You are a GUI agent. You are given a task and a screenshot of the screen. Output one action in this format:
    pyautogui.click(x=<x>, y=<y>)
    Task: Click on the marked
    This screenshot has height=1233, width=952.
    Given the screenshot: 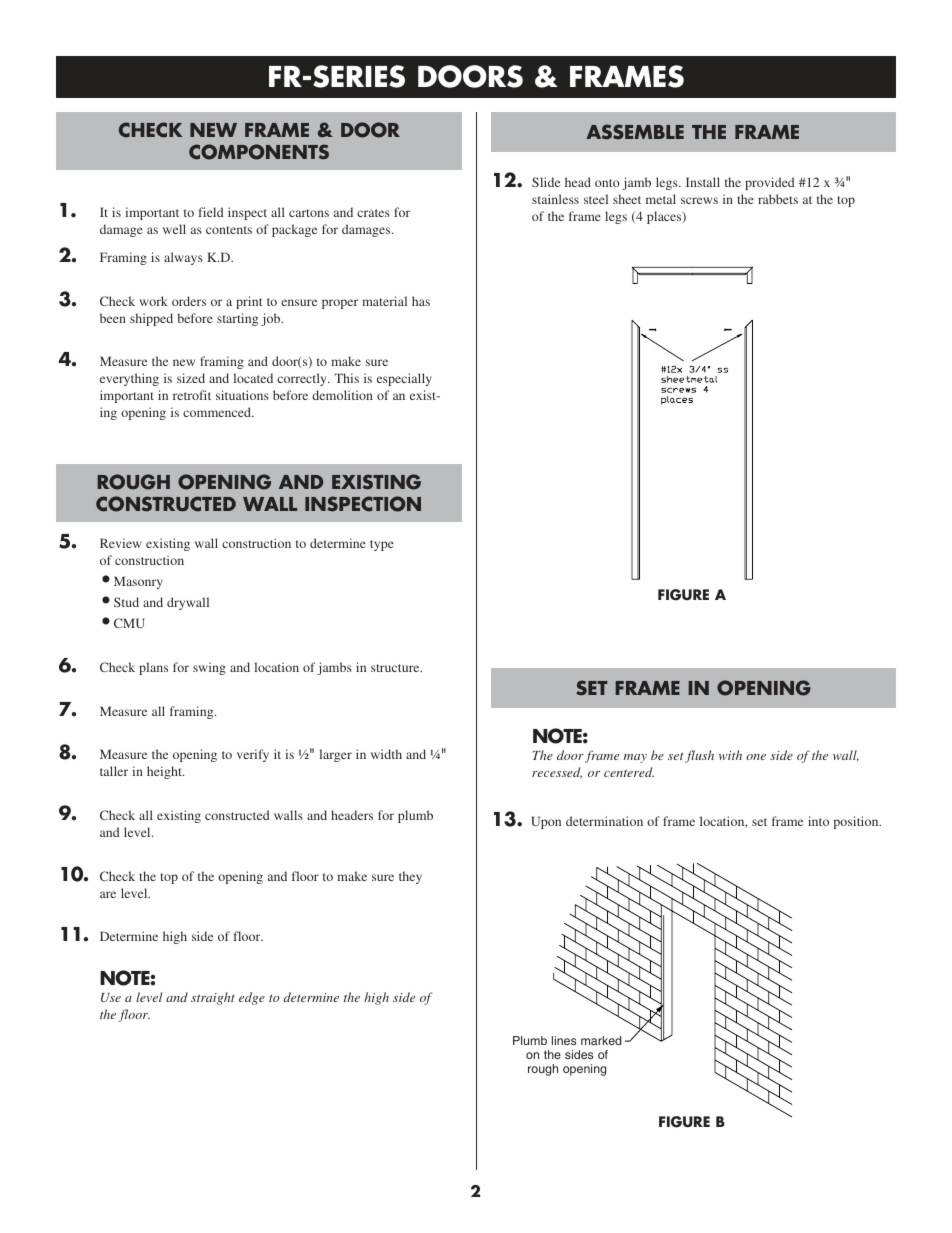 What is the action you would take?
    pyautogui.click(x=601, y=1040)
